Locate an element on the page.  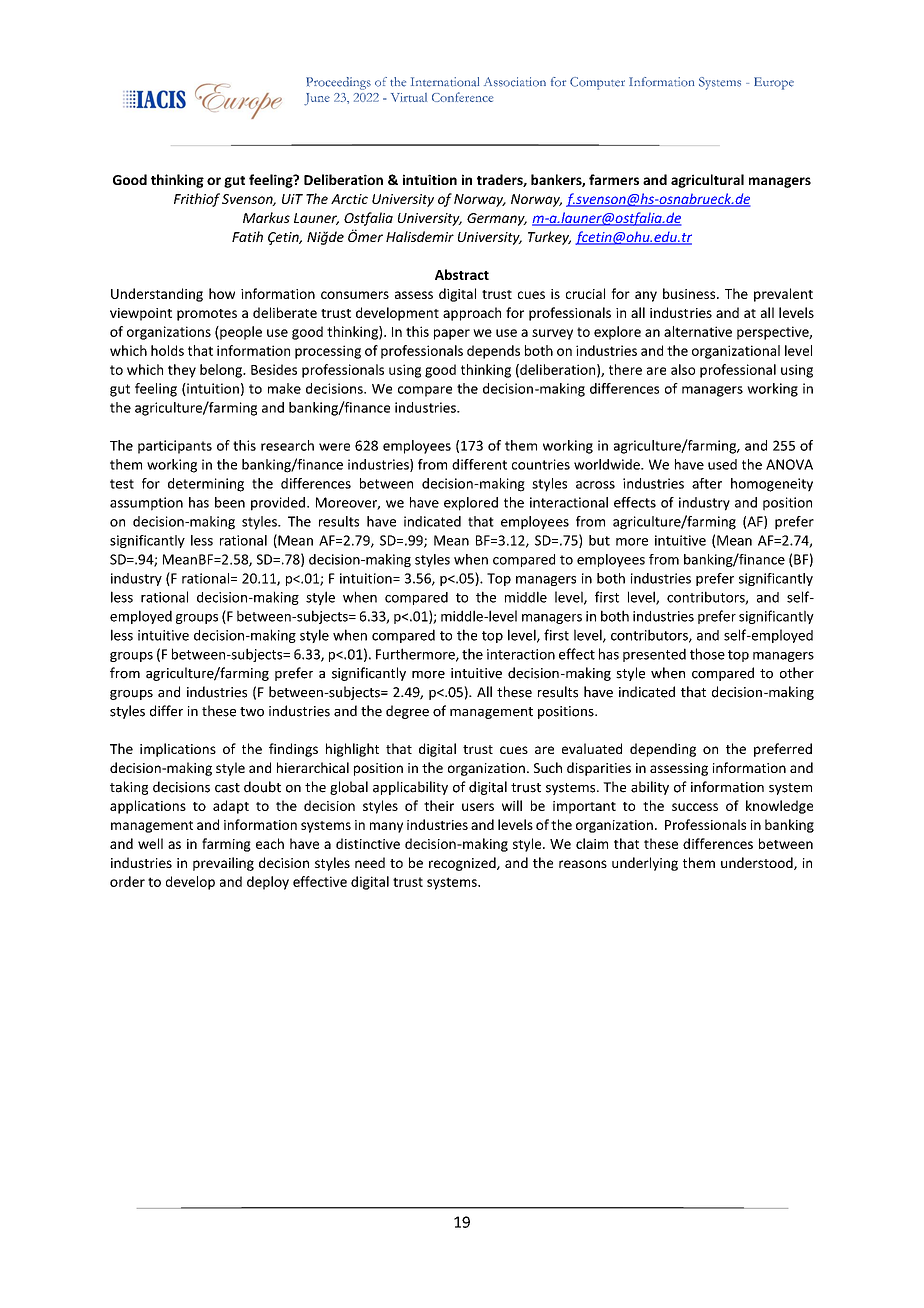
Conference is located at coordinates (463, 97).
